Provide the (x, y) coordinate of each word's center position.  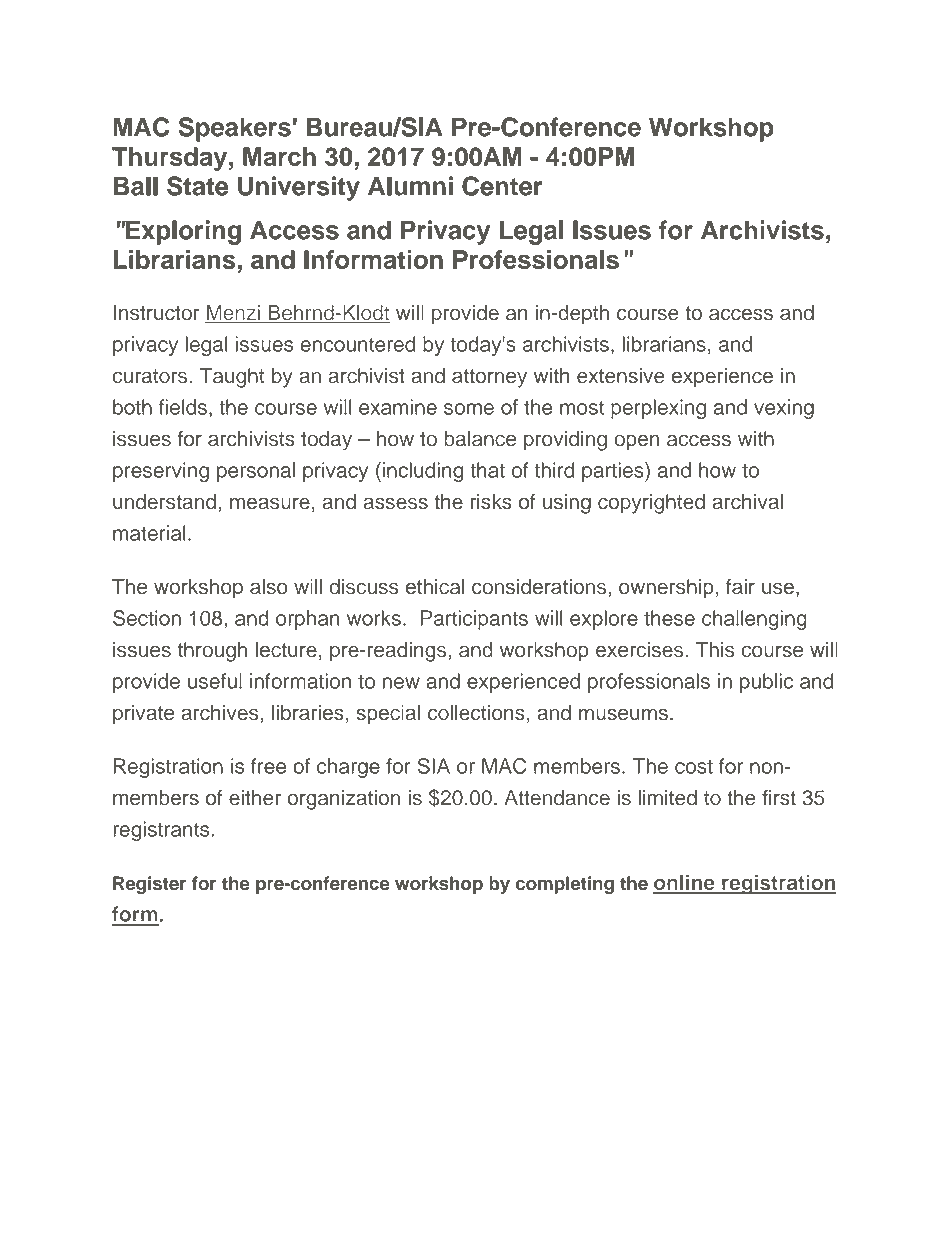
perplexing (658, 409)
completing (565, 885)
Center (502, 186)
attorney (489, 378)
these (669, 618)
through (212, 652)
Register (149, 885)
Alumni (410, 186)
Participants (474, 620)
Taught (232, 378)
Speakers (235, 129)
